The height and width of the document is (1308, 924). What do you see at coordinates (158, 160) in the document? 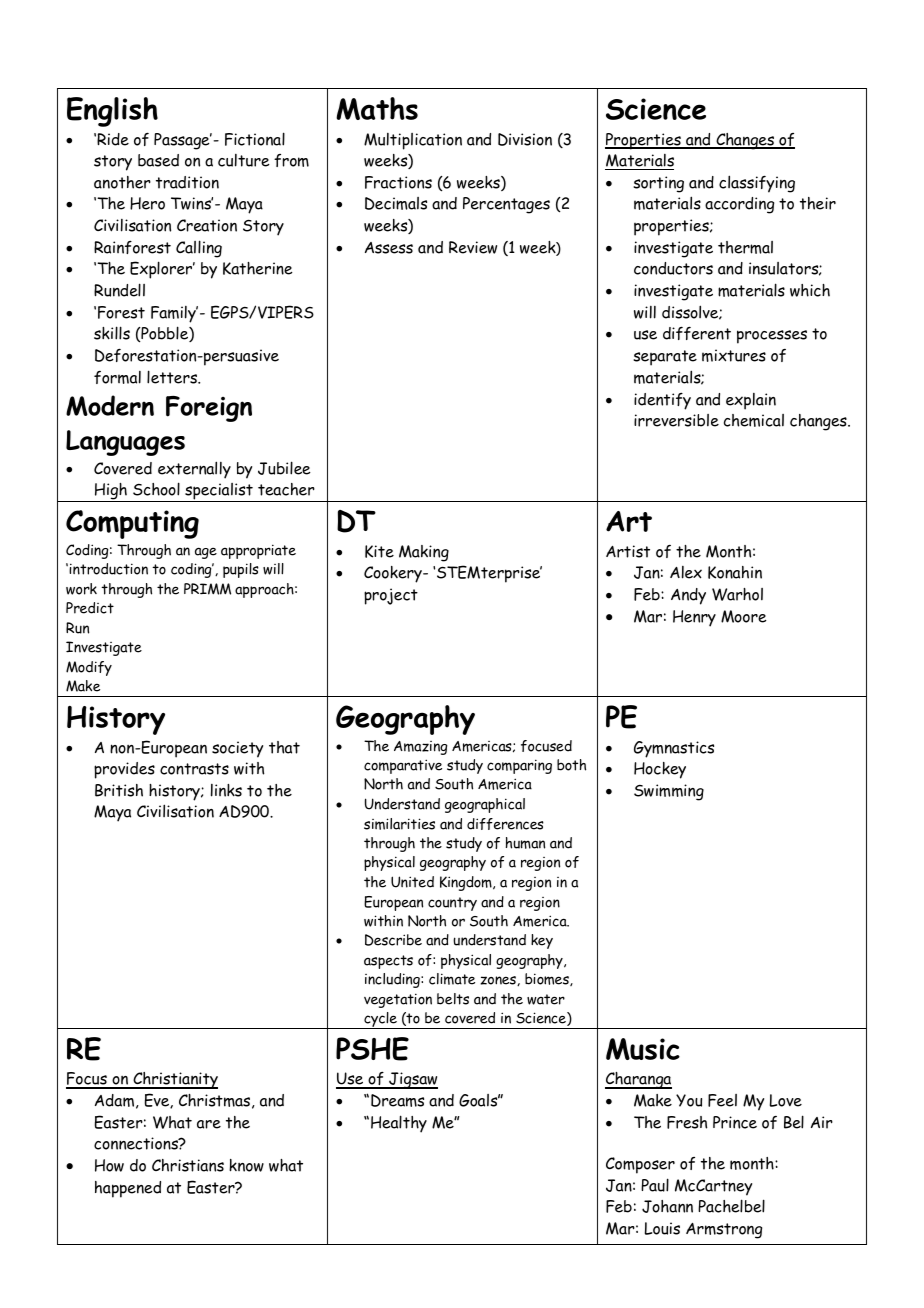
I see `based` at bounding box center [158, 160].
